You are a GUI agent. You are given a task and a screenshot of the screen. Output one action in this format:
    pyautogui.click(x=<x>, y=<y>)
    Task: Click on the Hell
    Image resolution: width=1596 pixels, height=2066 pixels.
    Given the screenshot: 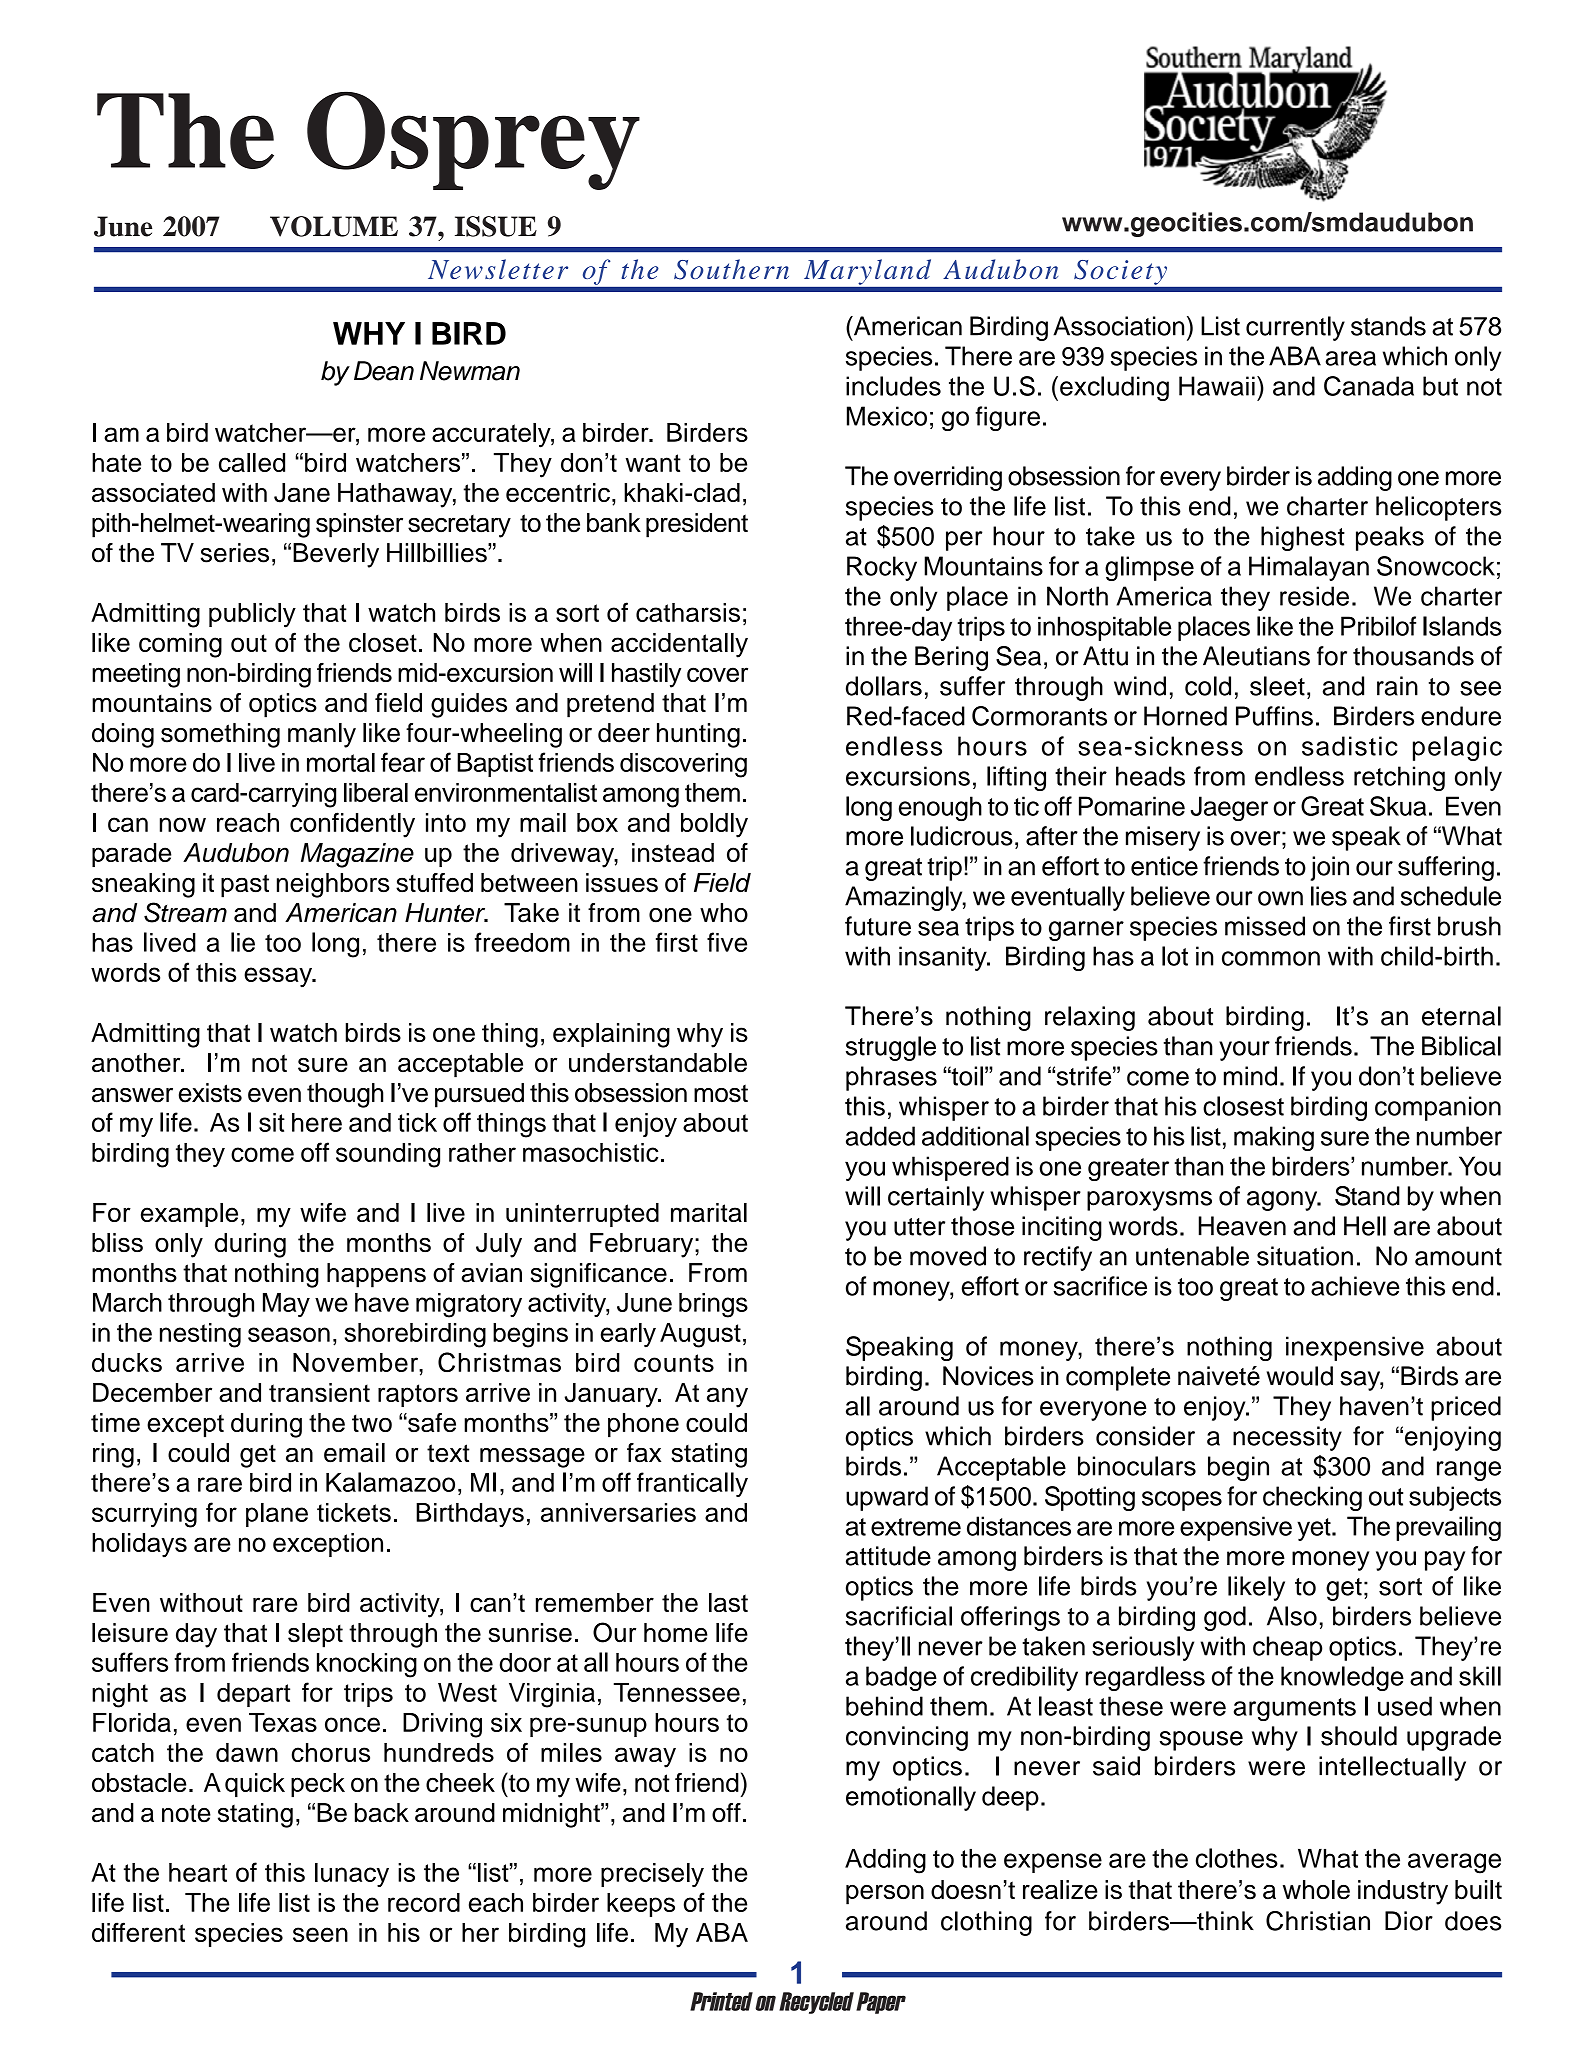 What is the action you would take?
    pyautogui.click(x=1365, y=1226)
